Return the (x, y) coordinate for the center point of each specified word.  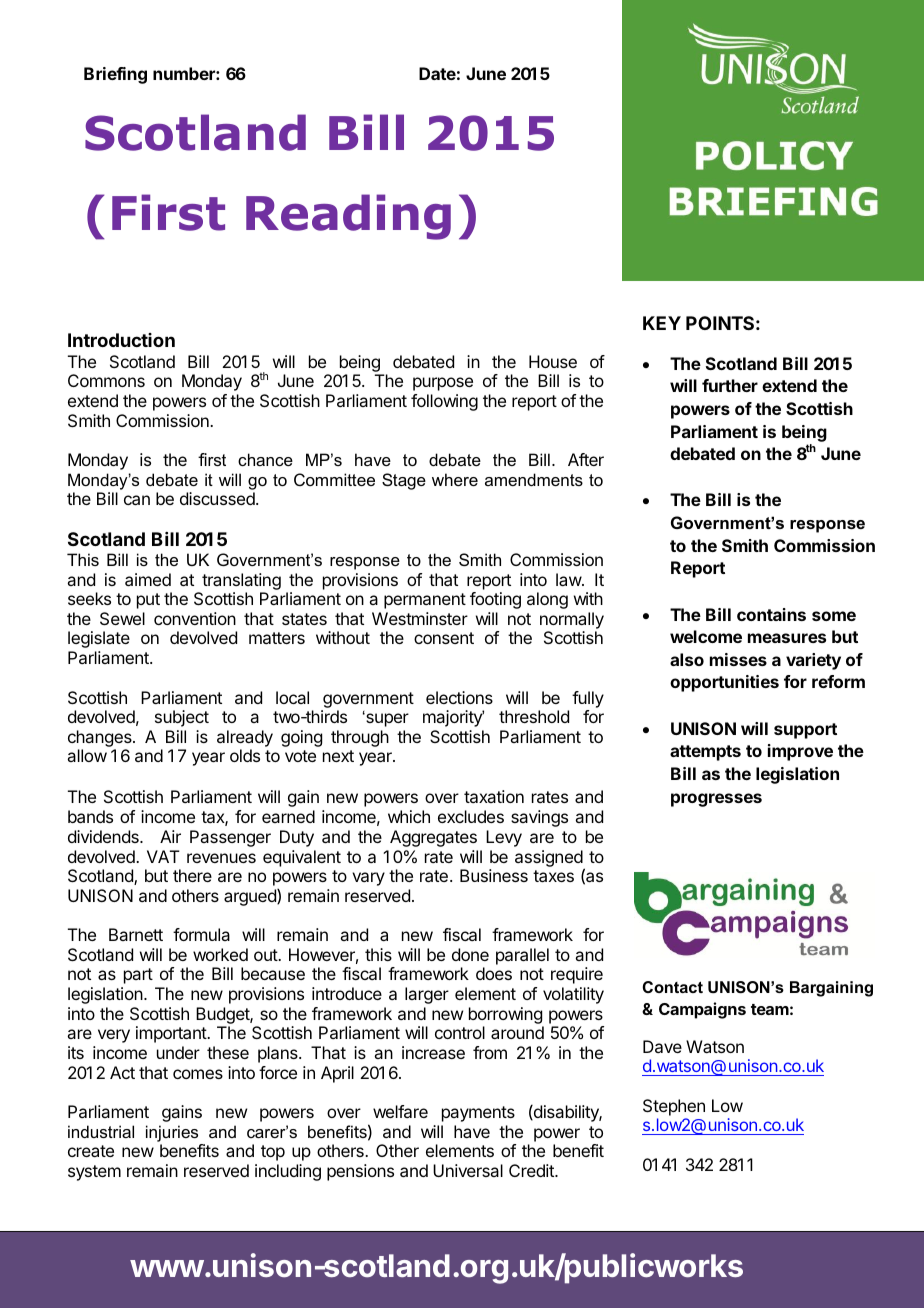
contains (771, 614)
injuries (172, 1133)
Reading (348, 217)
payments (478, 1114)
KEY (662, 323)
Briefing (115, 75)
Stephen (674, 1107)
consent (444, 638)
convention (195, 618)
